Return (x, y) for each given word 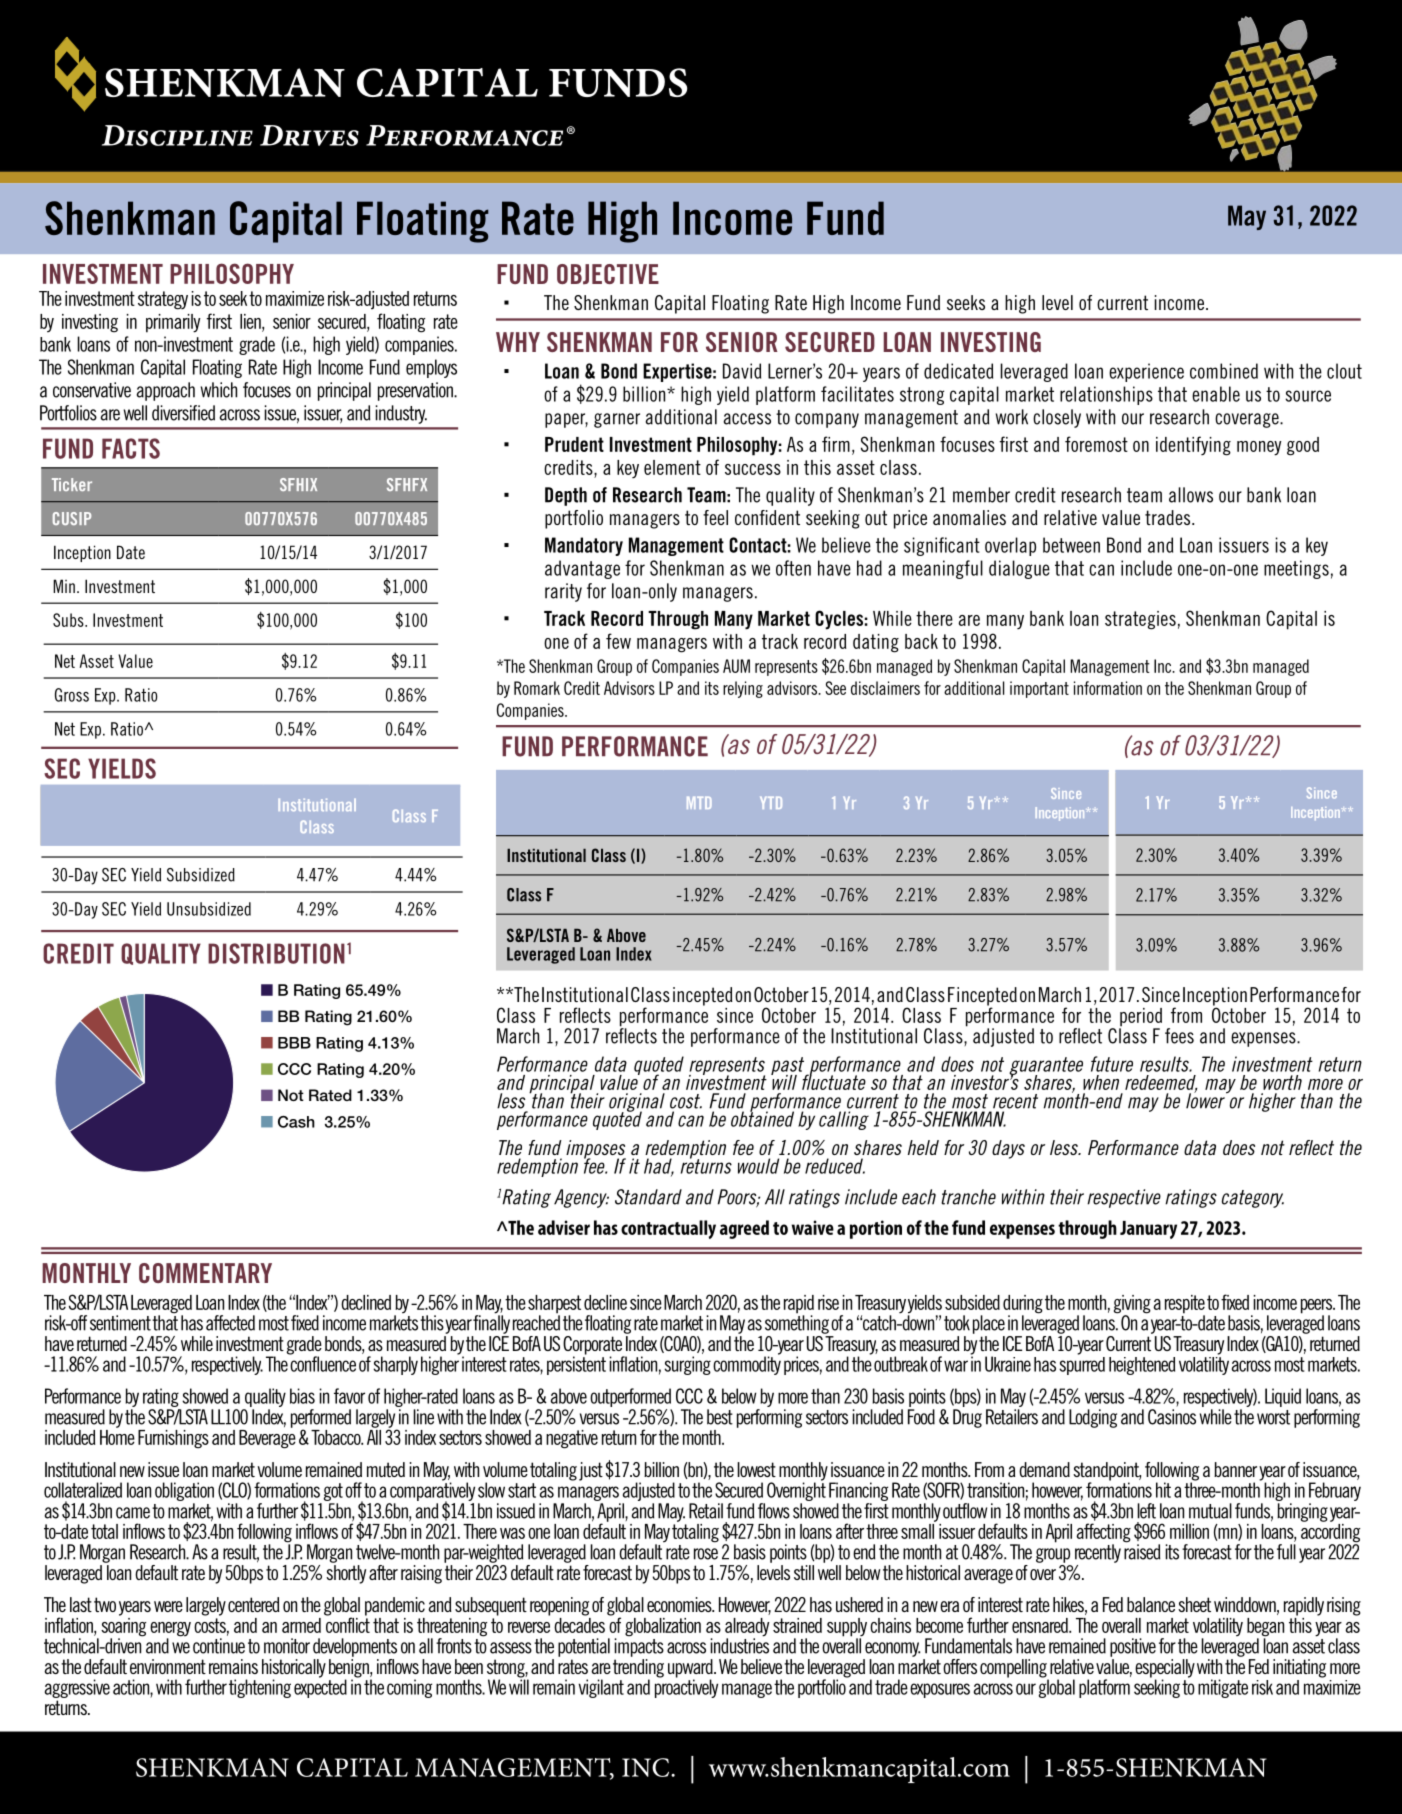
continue (219, 1646)
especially (1165, 1669)
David (742, 371)
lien (251, 322)
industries (739, 1645)
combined (1224, 371)
